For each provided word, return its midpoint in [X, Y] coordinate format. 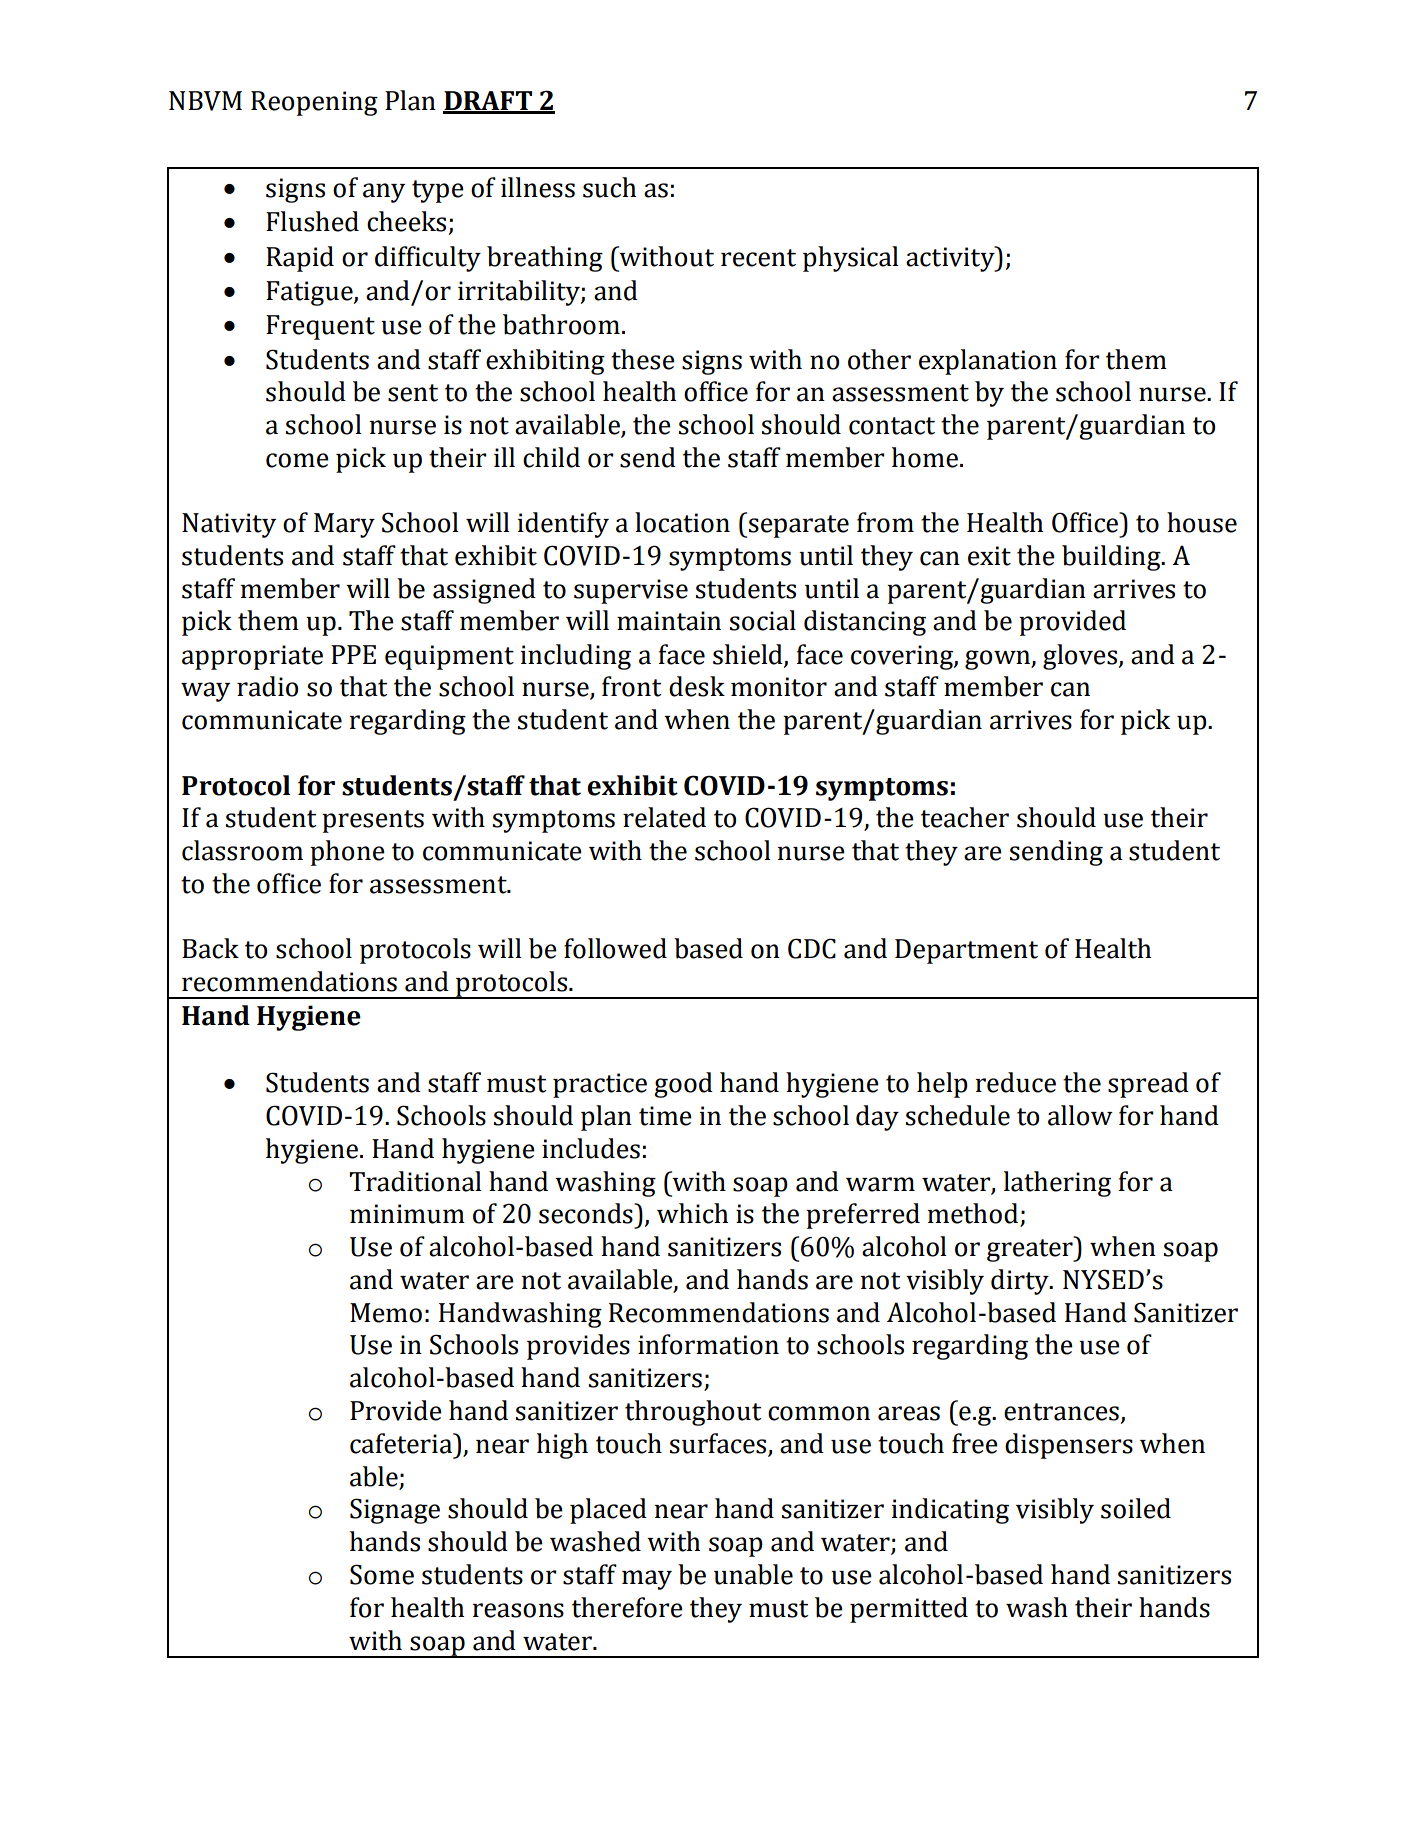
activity [951, 259]
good [683, 1085]
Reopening [314, 103]
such [609, 187]
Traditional [415, 1181]
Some [382, 1574]
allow [1080, 1115]
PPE [353, 654]
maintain [669, 621]
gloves [1080, 657]
